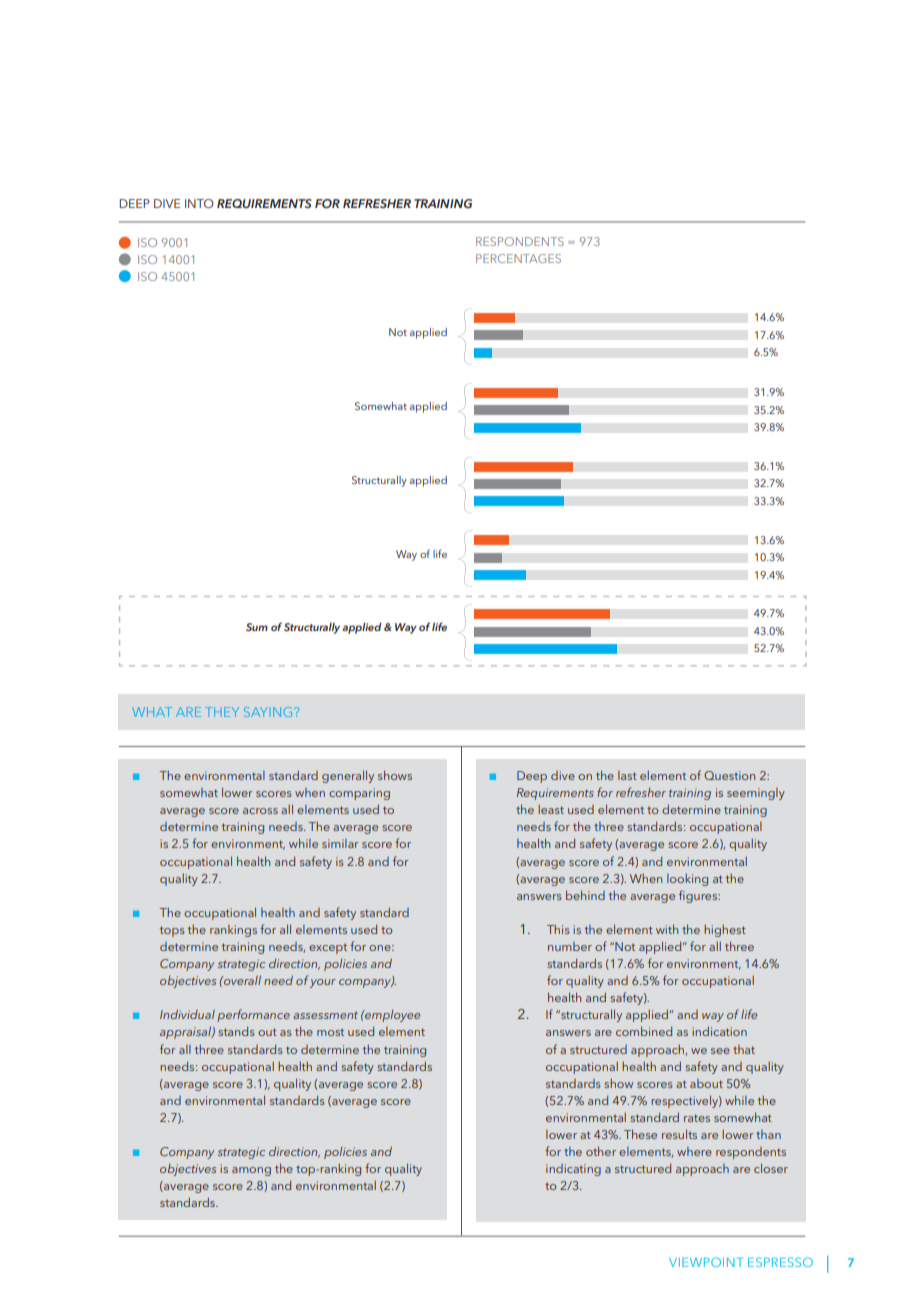 The height and width of the document is (1308, 924). I want to click on last, so click(627, 775).
